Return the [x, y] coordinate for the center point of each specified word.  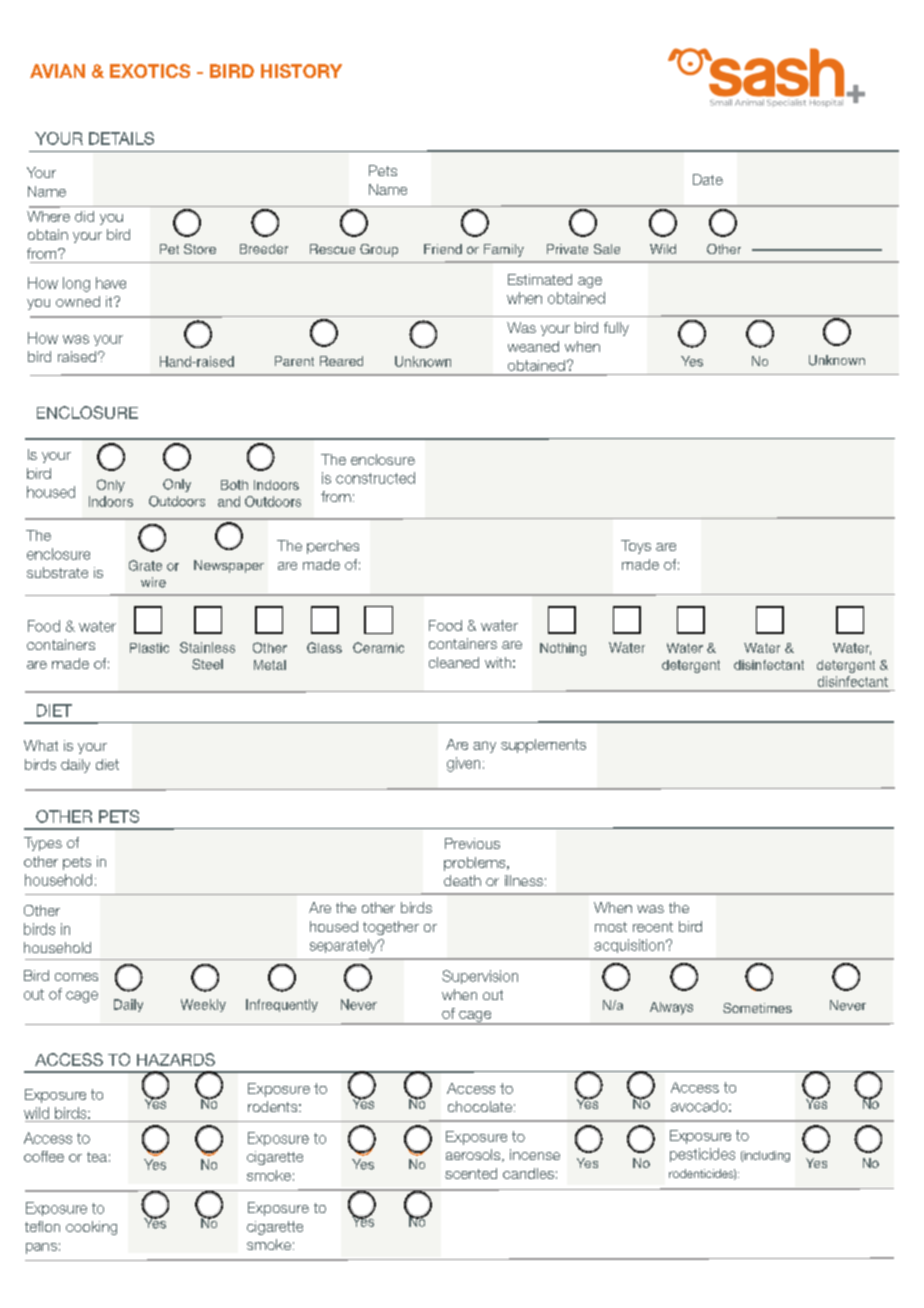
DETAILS [121, 138]
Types [43, 844]
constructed [375, 478]
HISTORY [301, 71]
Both [234, 485]
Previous [472, 843]
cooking [91, 1228]
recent [653, 927]
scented [471, 1173]
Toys [636, 547]
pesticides [702, 1155]
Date [708, 179]
